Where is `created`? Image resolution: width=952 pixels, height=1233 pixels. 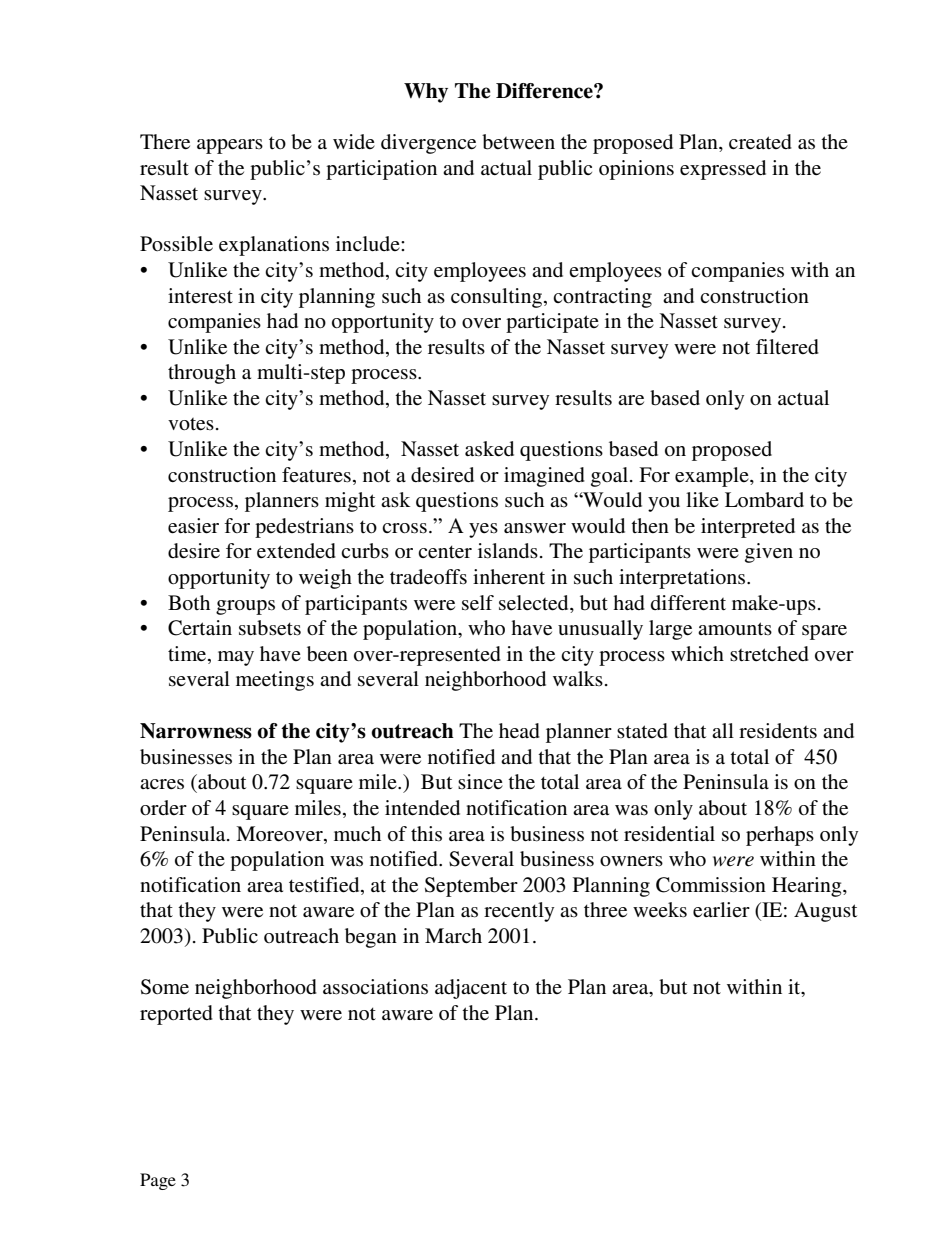 created is located at coordinates (760, 141).
